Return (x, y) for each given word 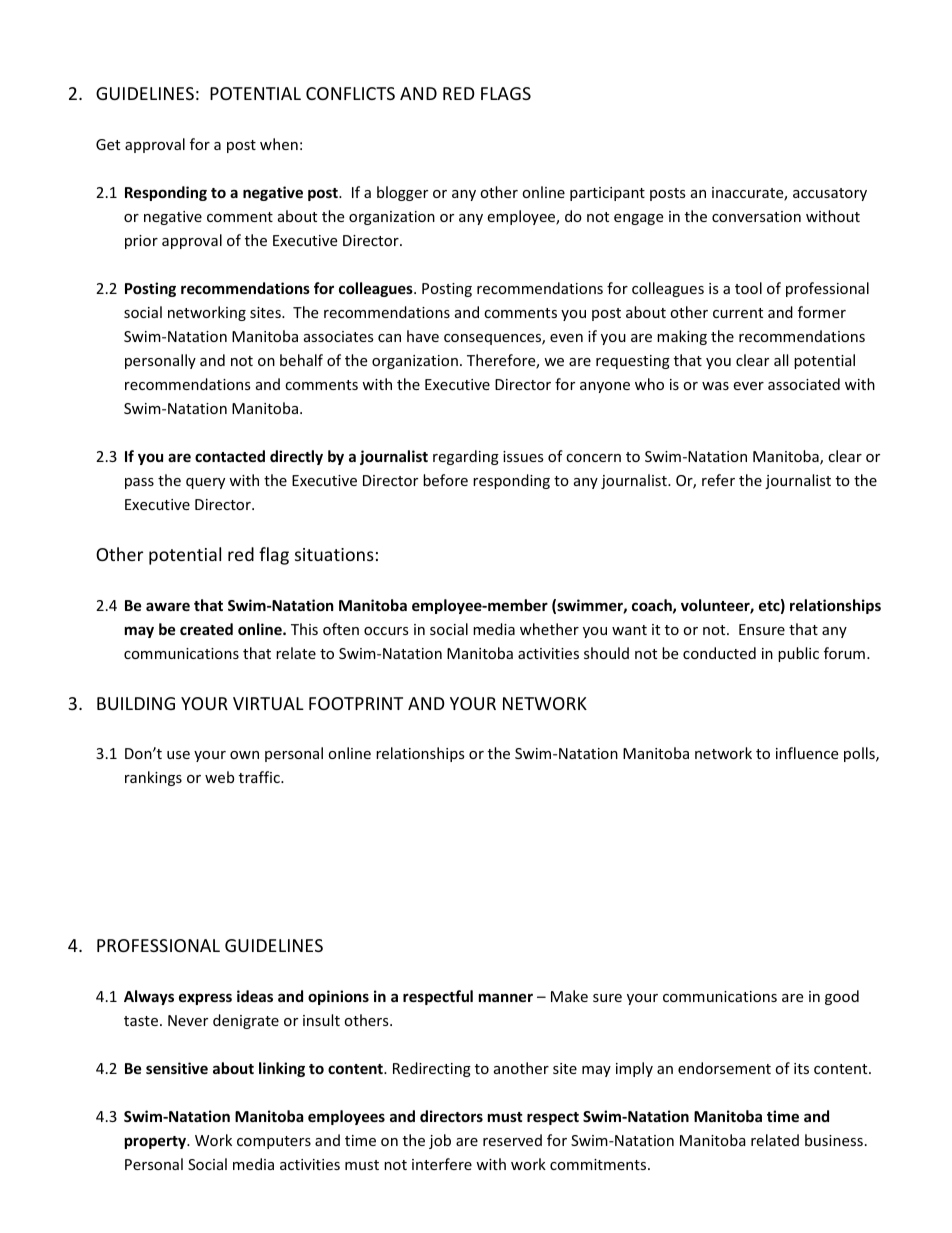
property (157, 1142)
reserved (512, 1140)
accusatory (830, 194)
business (834, 1140)
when (279, 144)
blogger (402, 193)
